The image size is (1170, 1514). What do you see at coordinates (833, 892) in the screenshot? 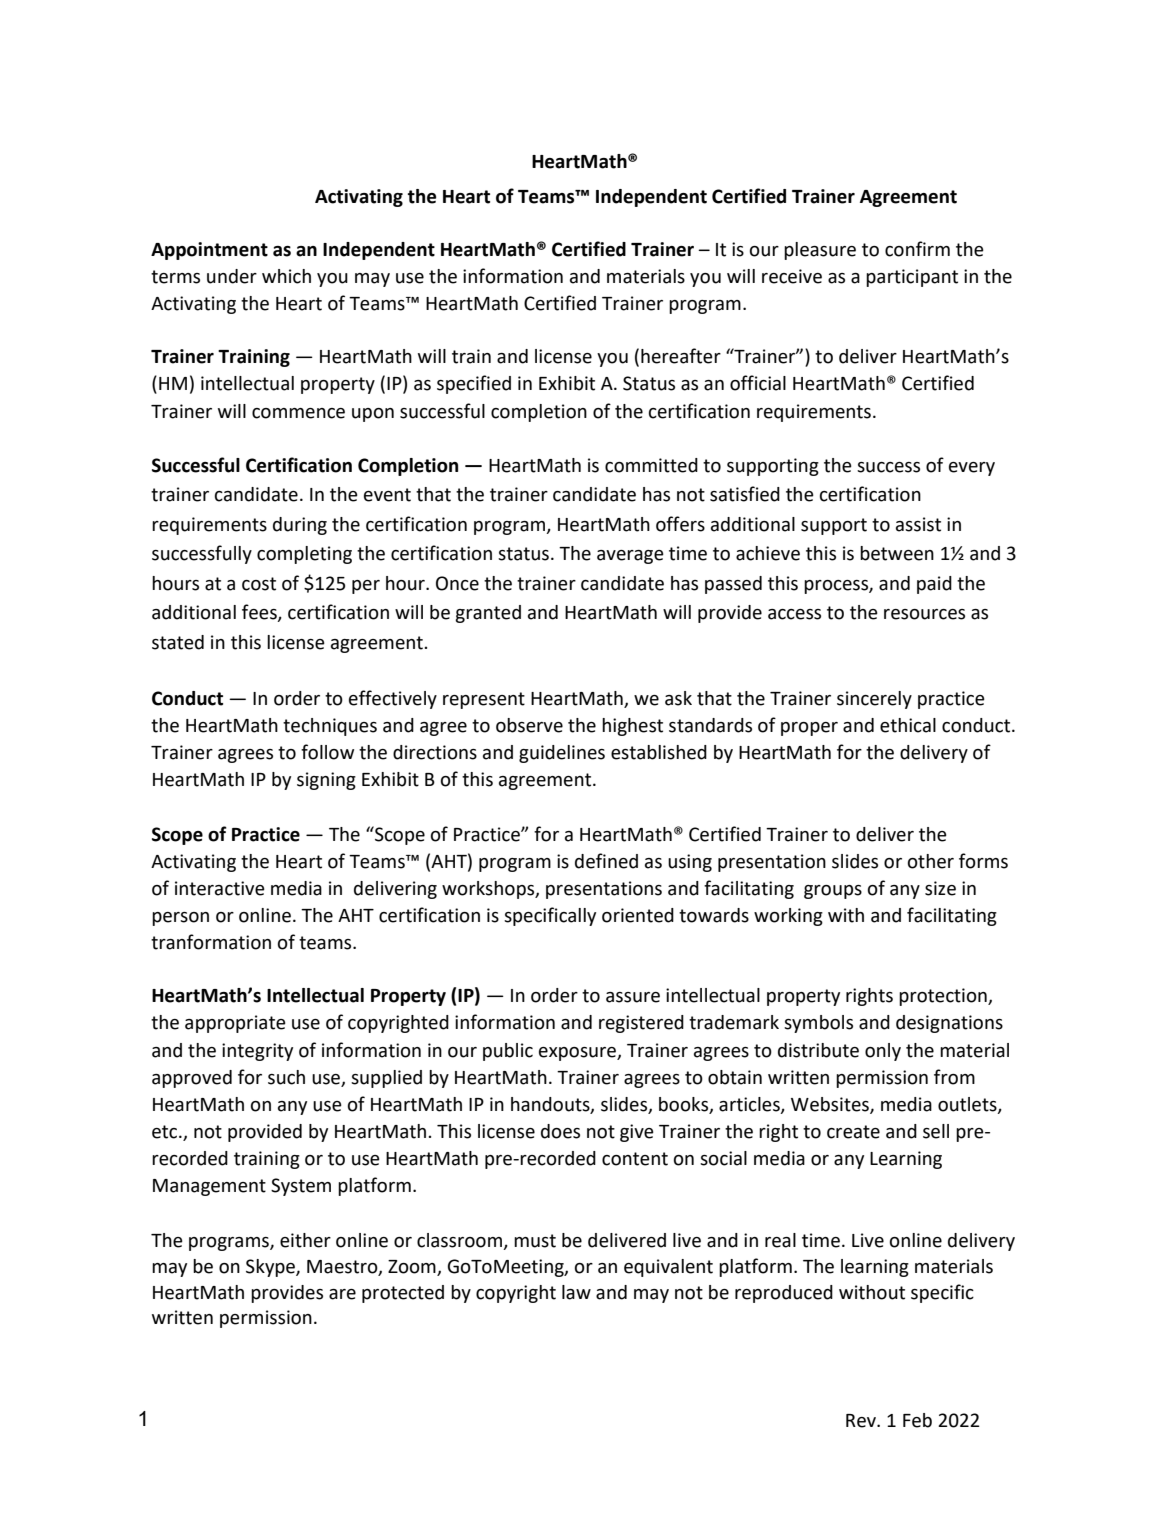
I see `groups` at bounding box center [833, 892].
